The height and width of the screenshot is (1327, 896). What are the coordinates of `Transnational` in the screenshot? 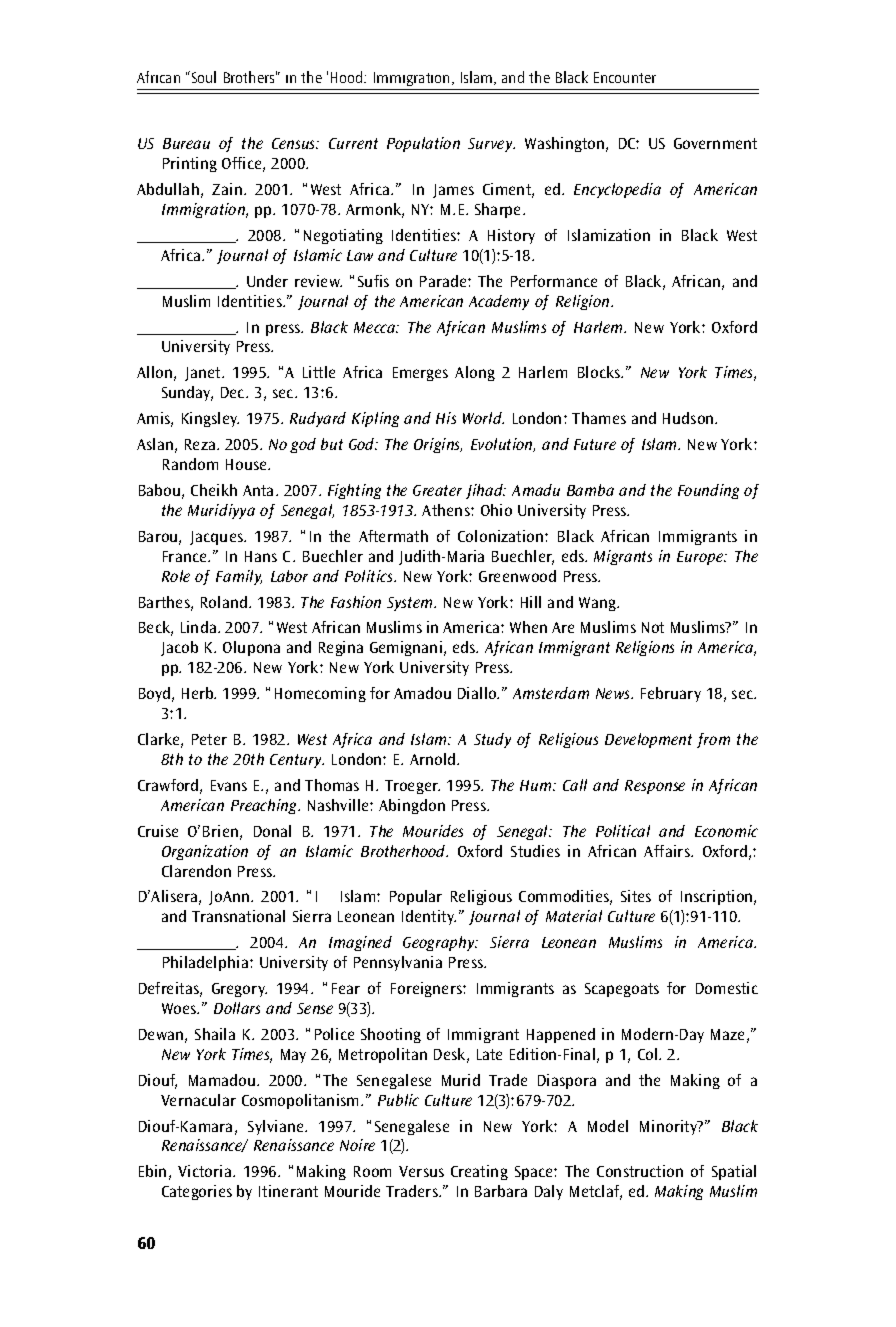 It's located at (238, 916).
